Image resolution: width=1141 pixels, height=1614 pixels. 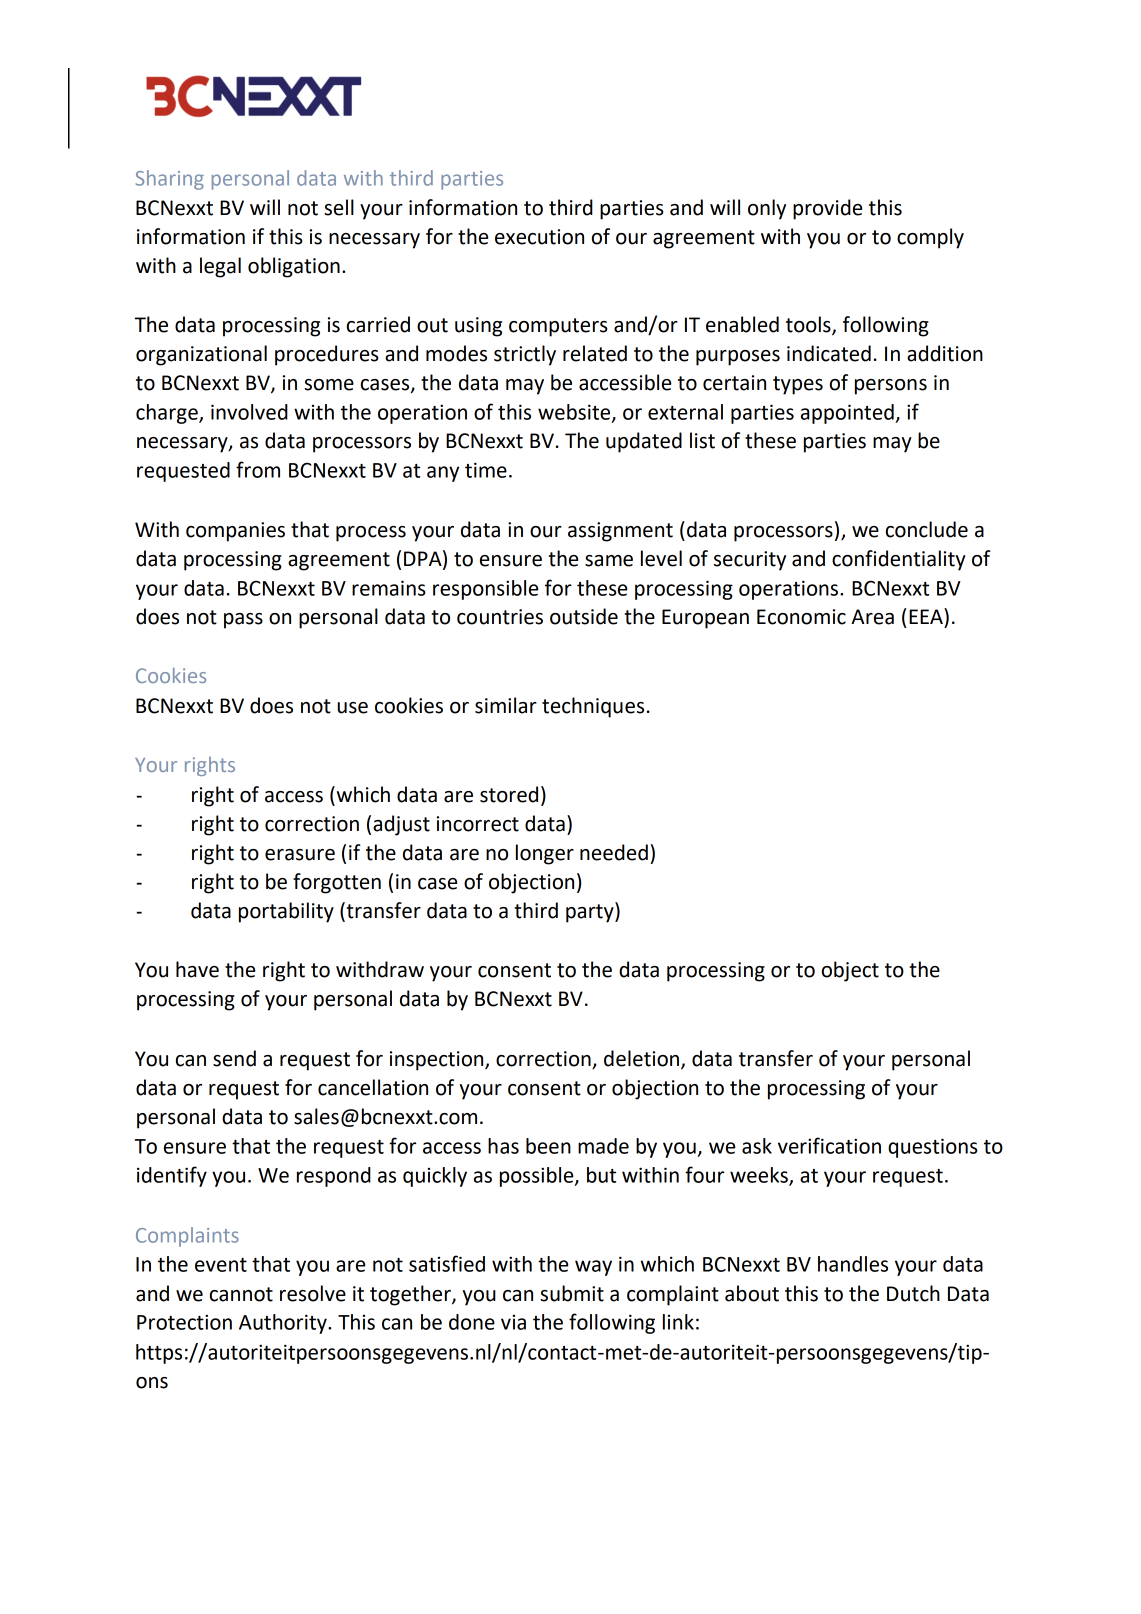 I want to click on execution, so click(x=539, y=237).
